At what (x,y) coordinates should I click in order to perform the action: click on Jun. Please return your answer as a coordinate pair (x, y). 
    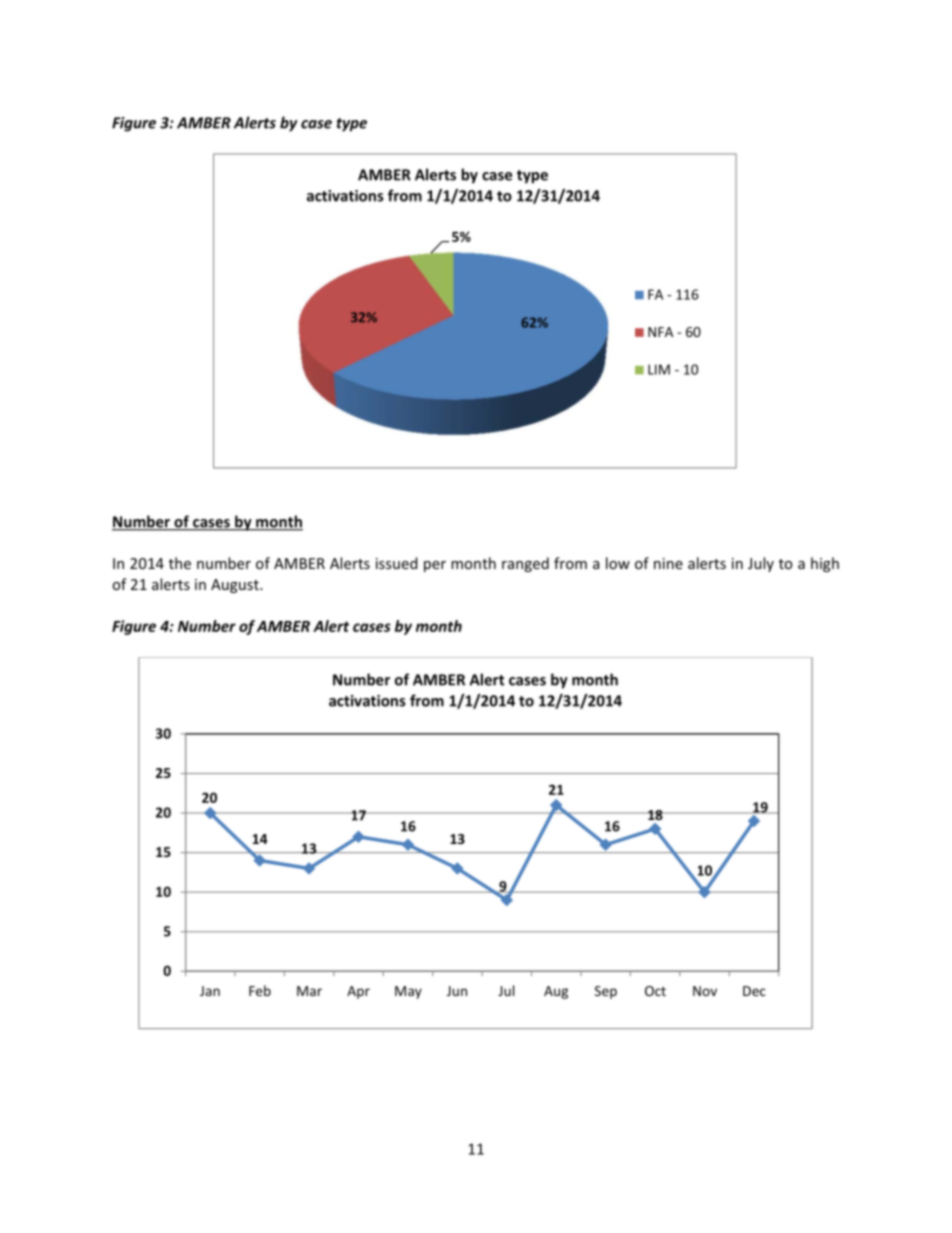
    Looking at the image, I should click on (457, 991).
